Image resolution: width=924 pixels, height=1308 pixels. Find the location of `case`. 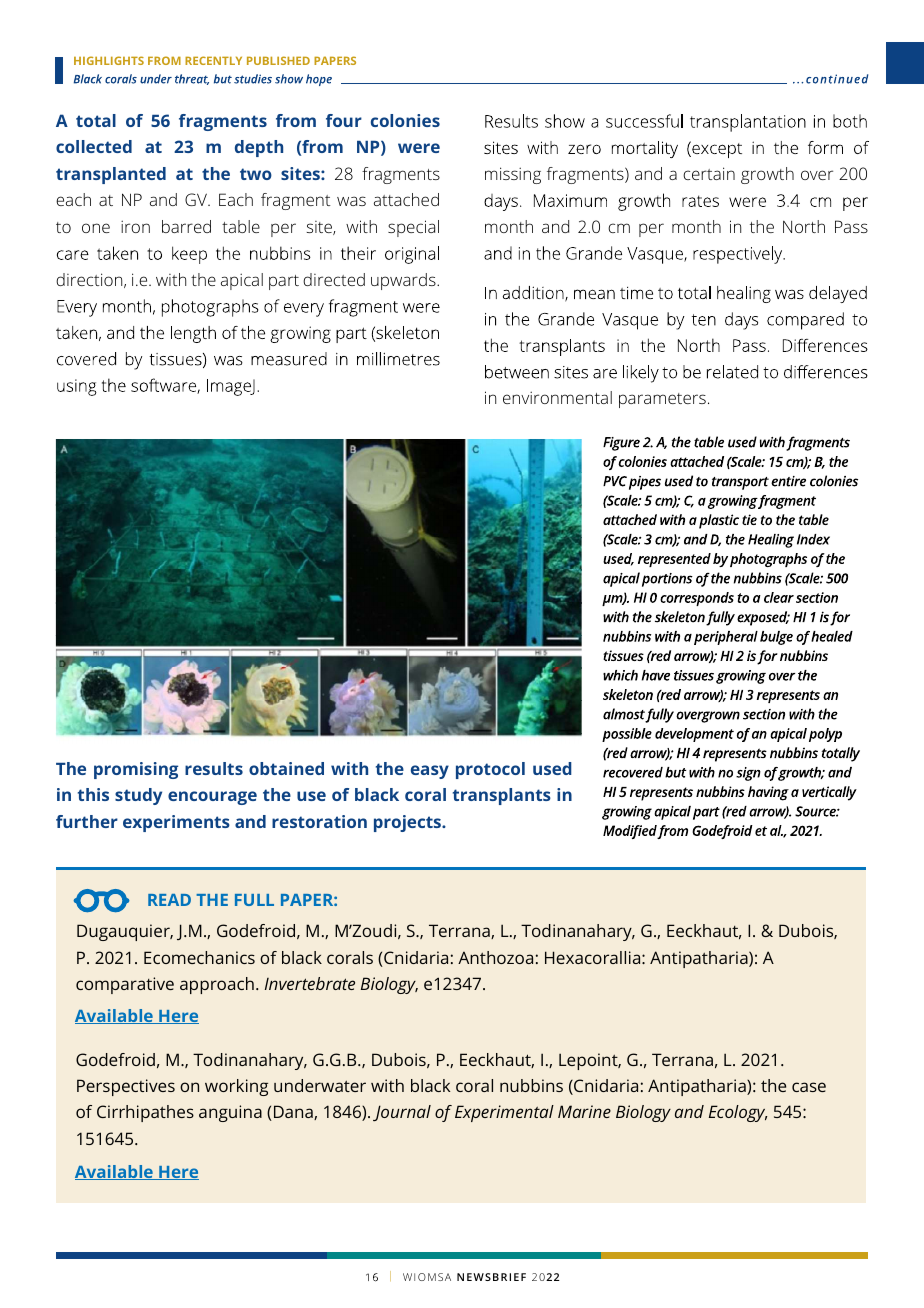

case is located at coordinates (809, 1087).
